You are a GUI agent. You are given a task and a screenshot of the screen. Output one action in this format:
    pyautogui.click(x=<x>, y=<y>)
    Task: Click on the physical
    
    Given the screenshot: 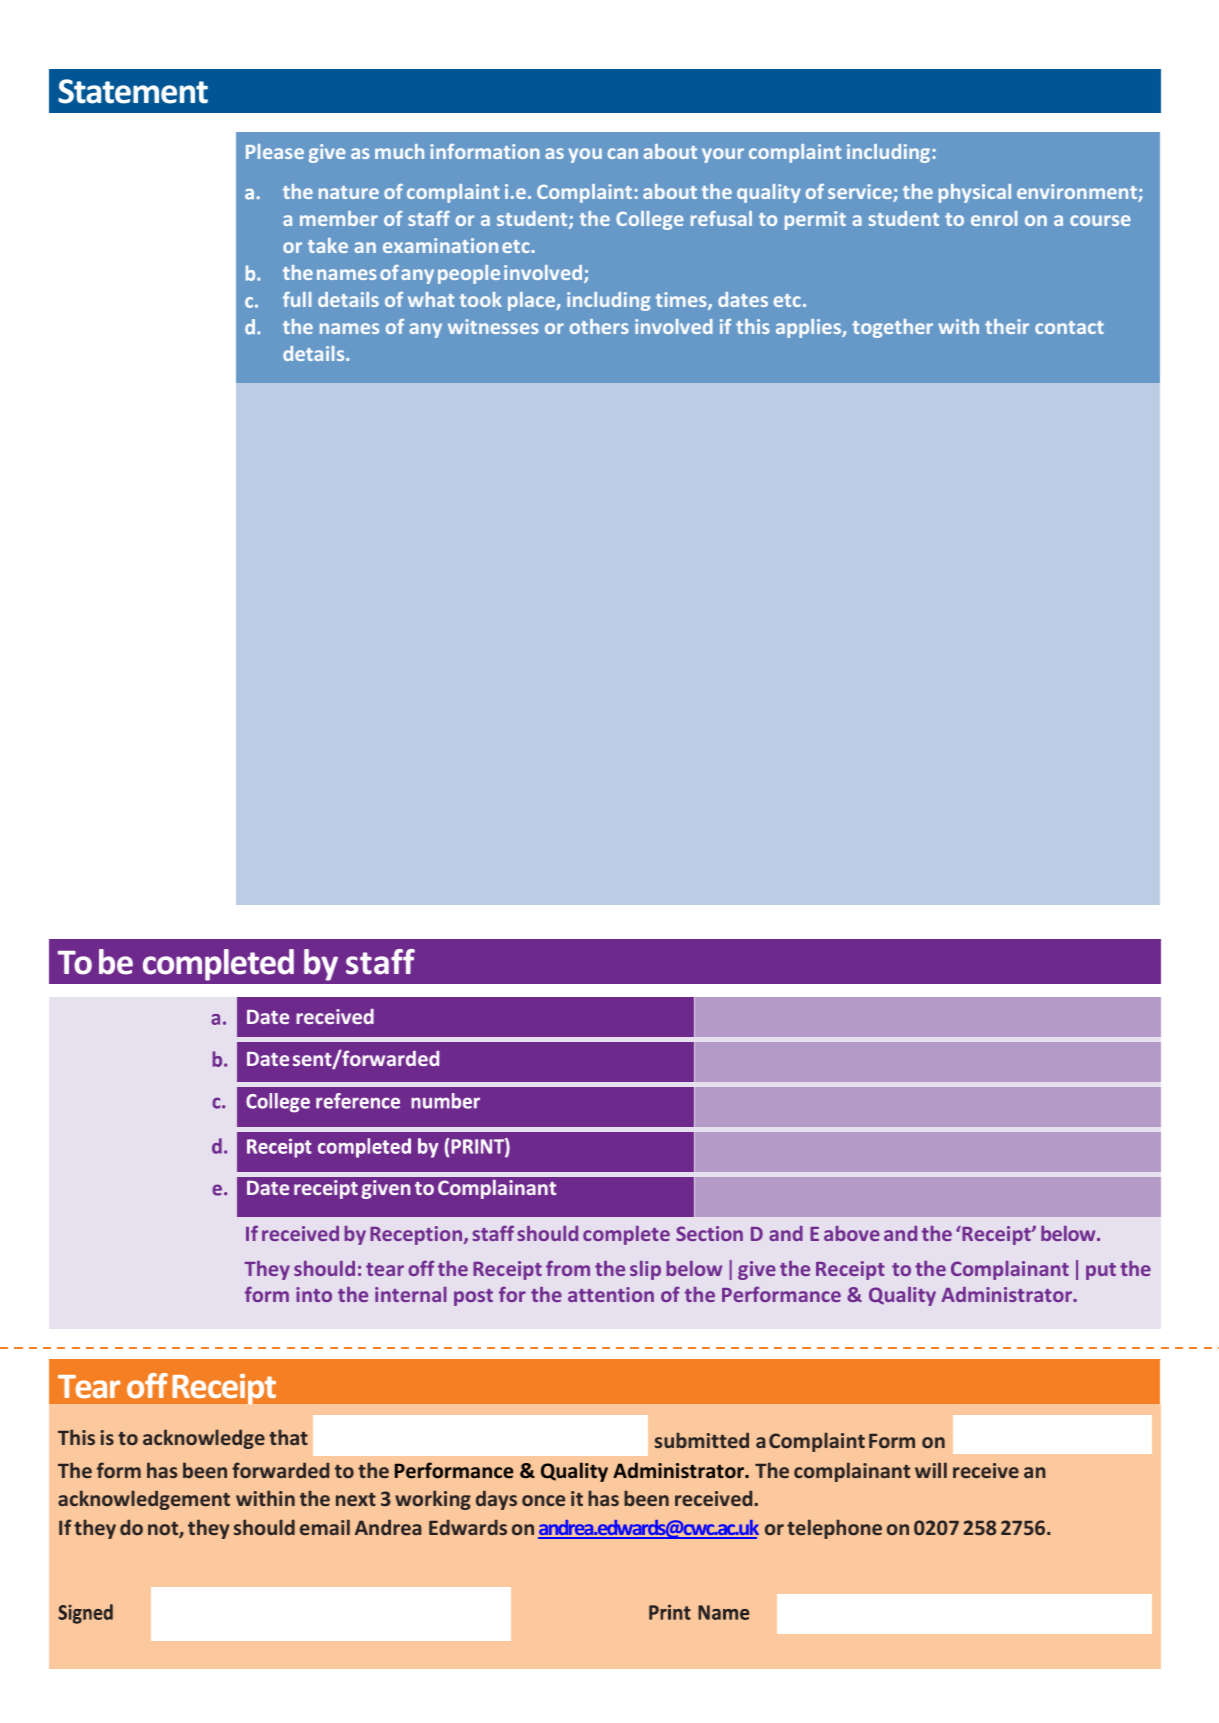 What is the action you would take?
    pyautogui.click(x=975, y=193)
